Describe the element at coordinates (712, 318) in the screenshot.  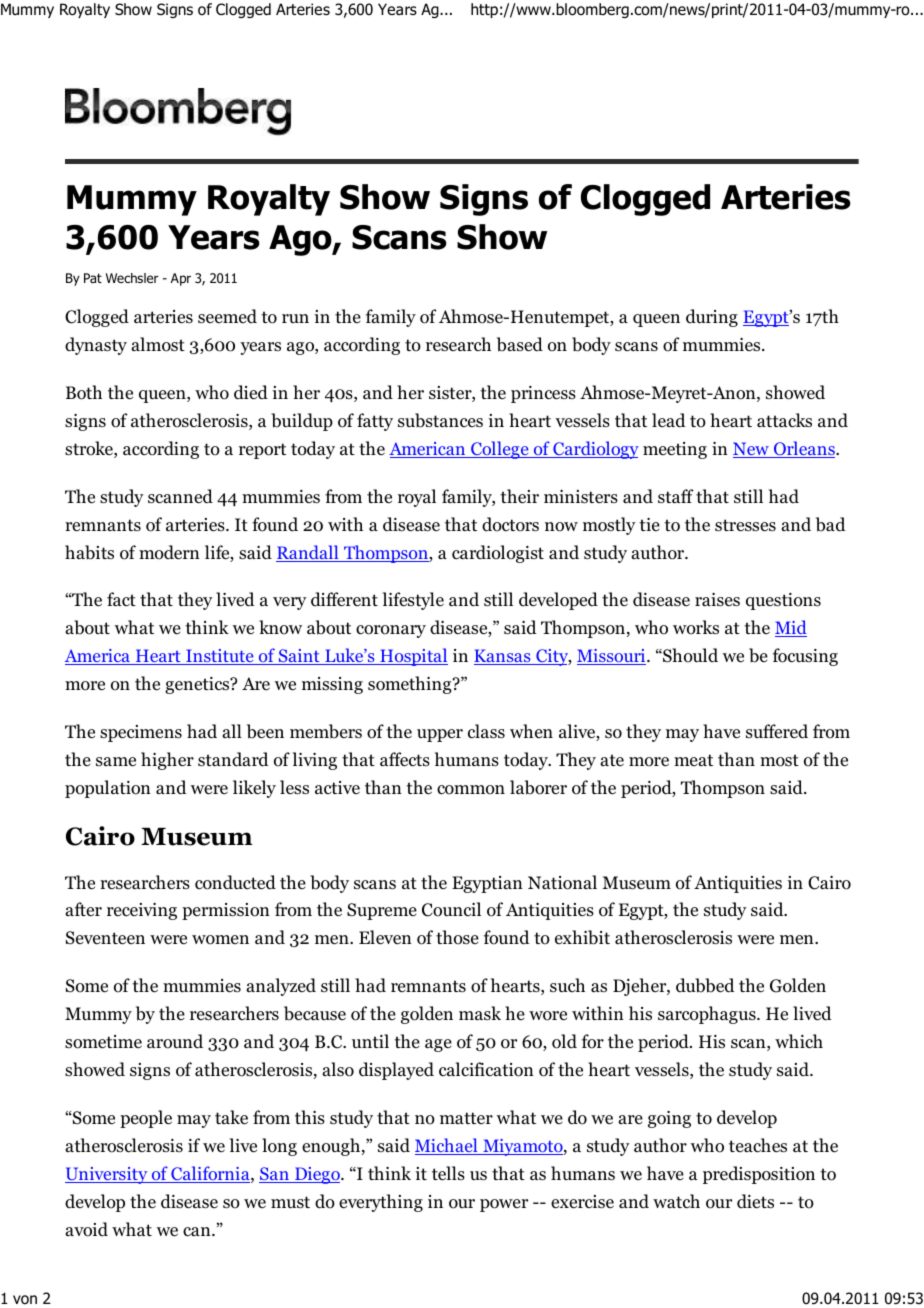
I see `during` at that location.
